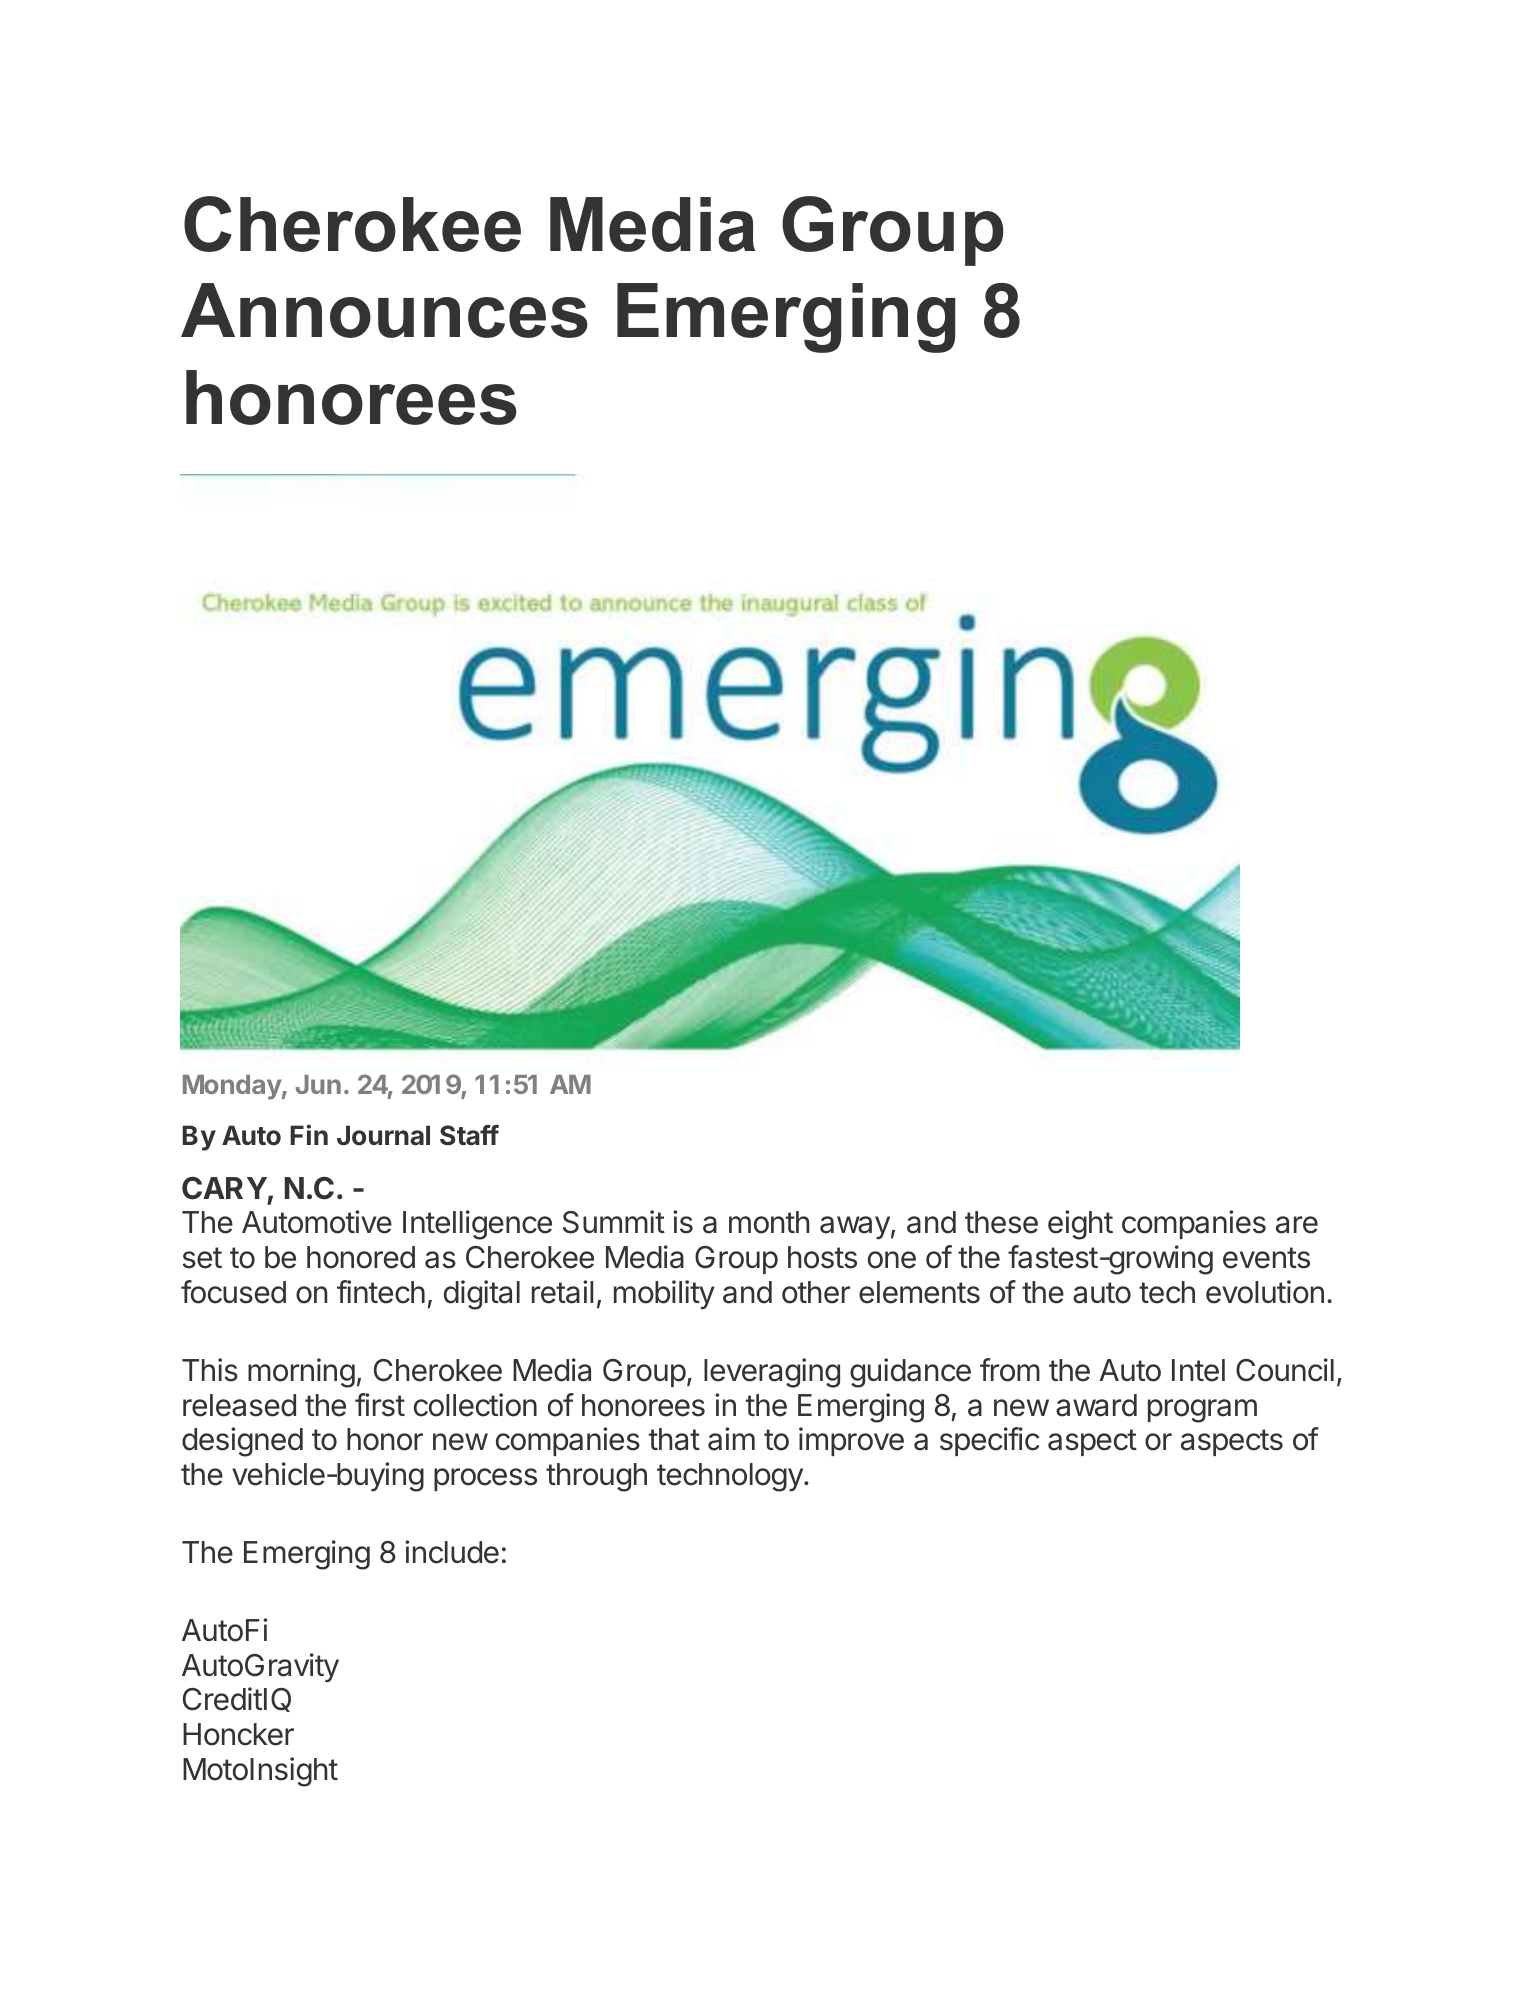 This document has width=1538, height=1990. Describe the element at coordinates (383, 1135) in the document. I see `Journal` at that location.
